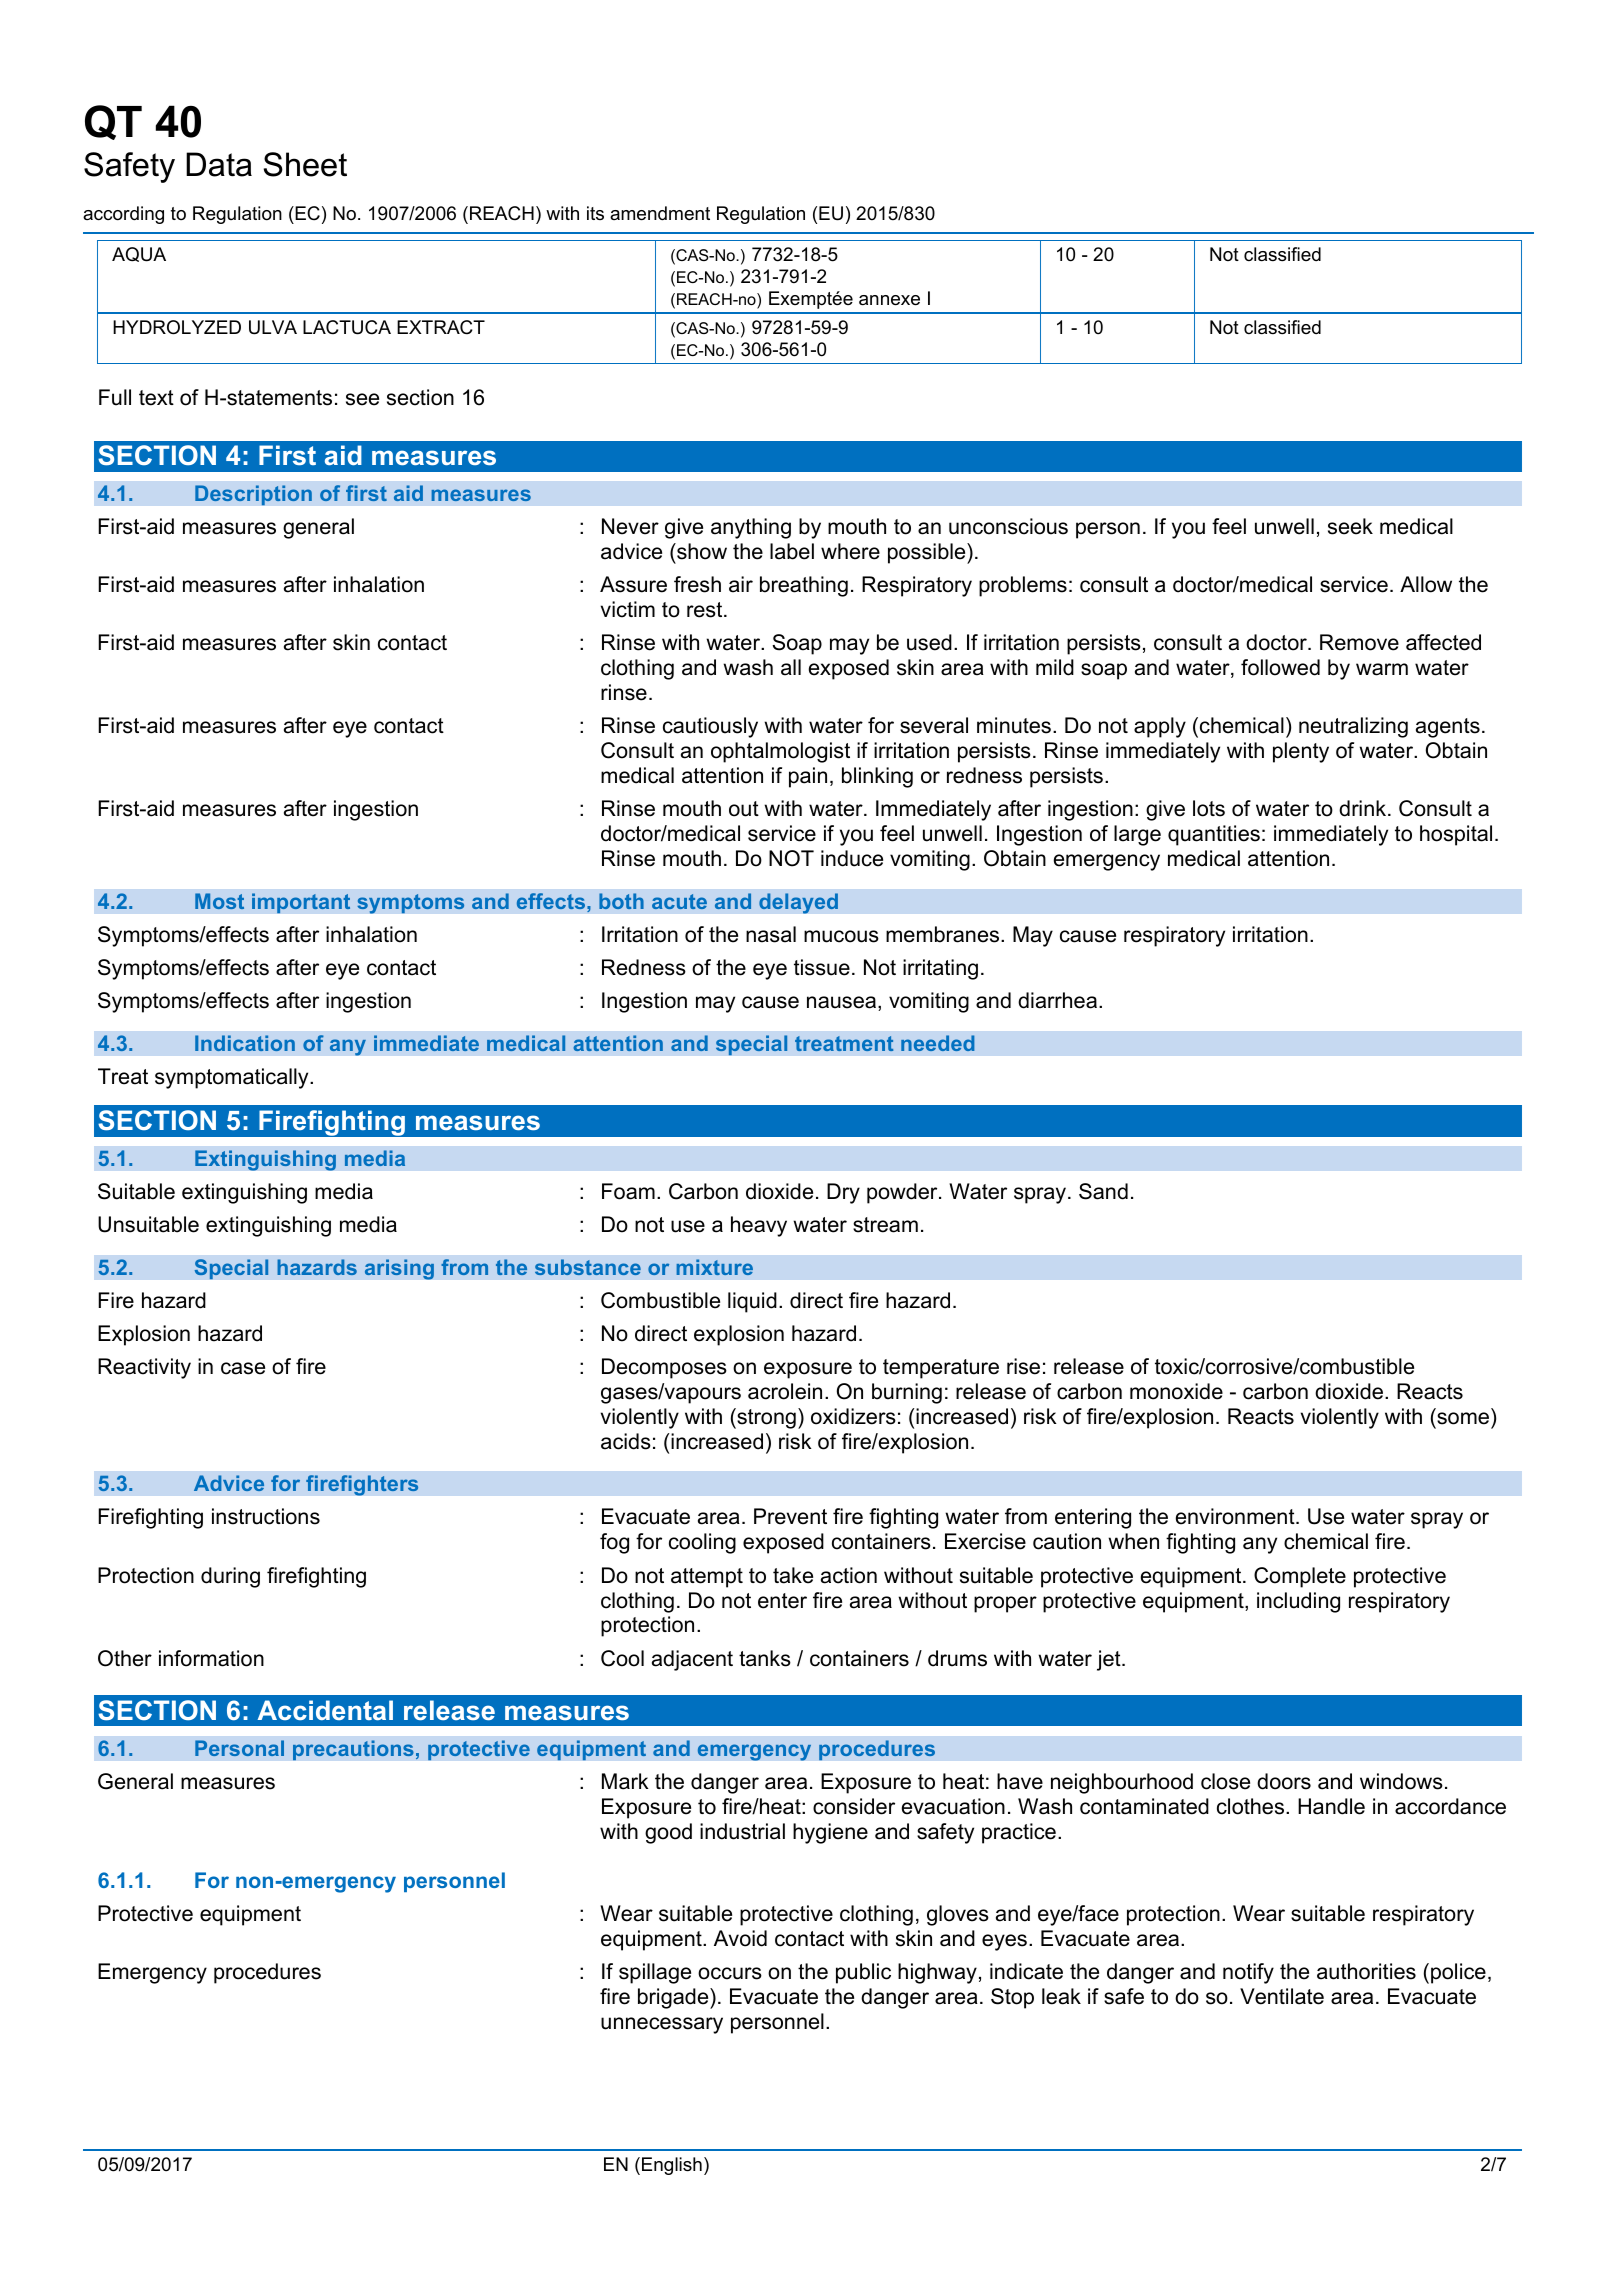 The height and width of the screenshot is (2286, 1616). Describe the element at coordinates (1282, 1996) in the screenshot. I see `Ventilate` at that location.
